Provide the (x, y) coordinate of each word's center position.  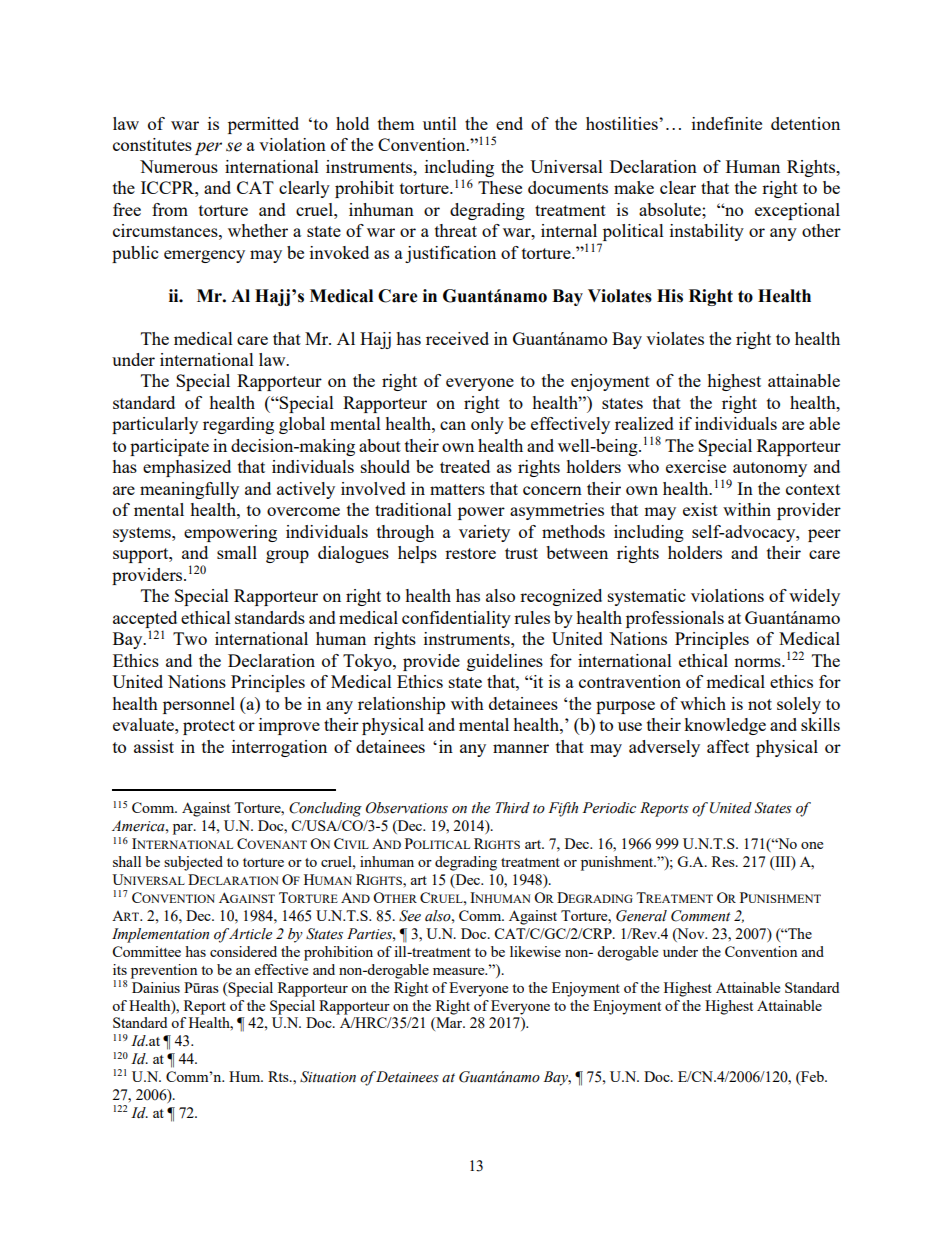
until (440, 123)
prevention (164, 971)
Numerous (179, 166)
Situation (328, 1077)
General (641, 916)
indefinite (727, 123)
